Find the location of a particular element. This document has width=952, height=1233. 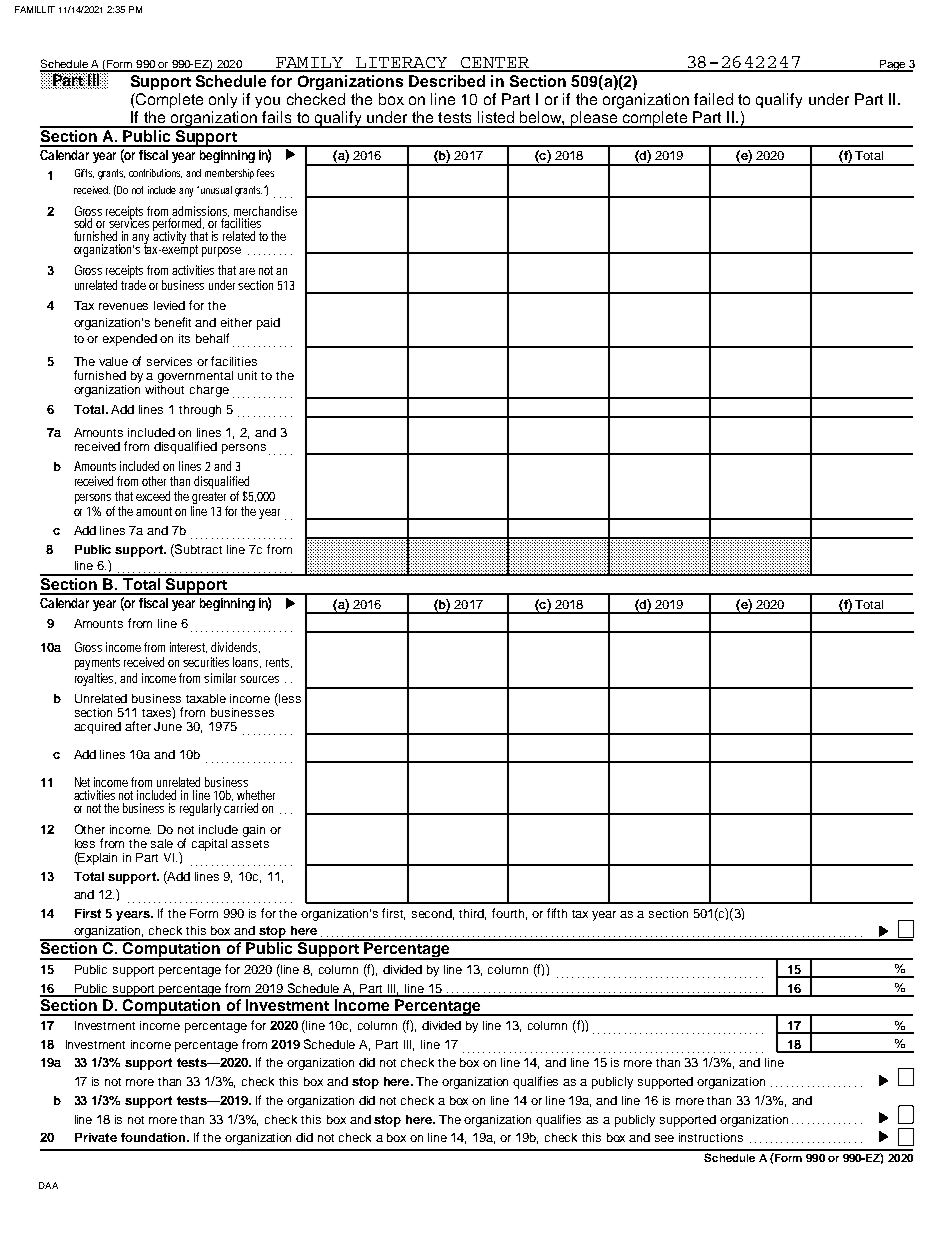

paid is located at coordinates (268, 324).
